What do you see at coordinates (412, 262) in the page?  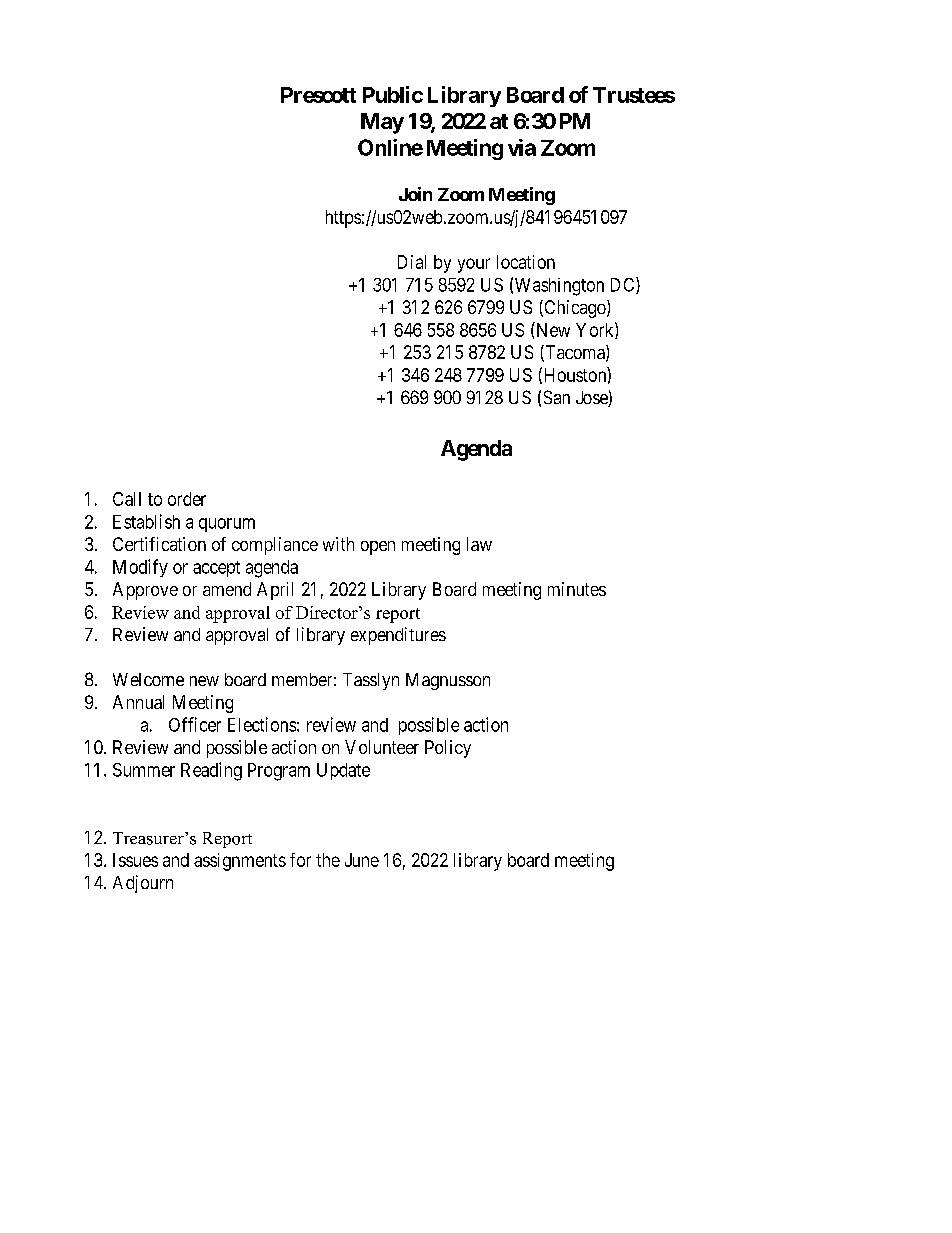 I see `Dial` at bounding box center [412, 262].
